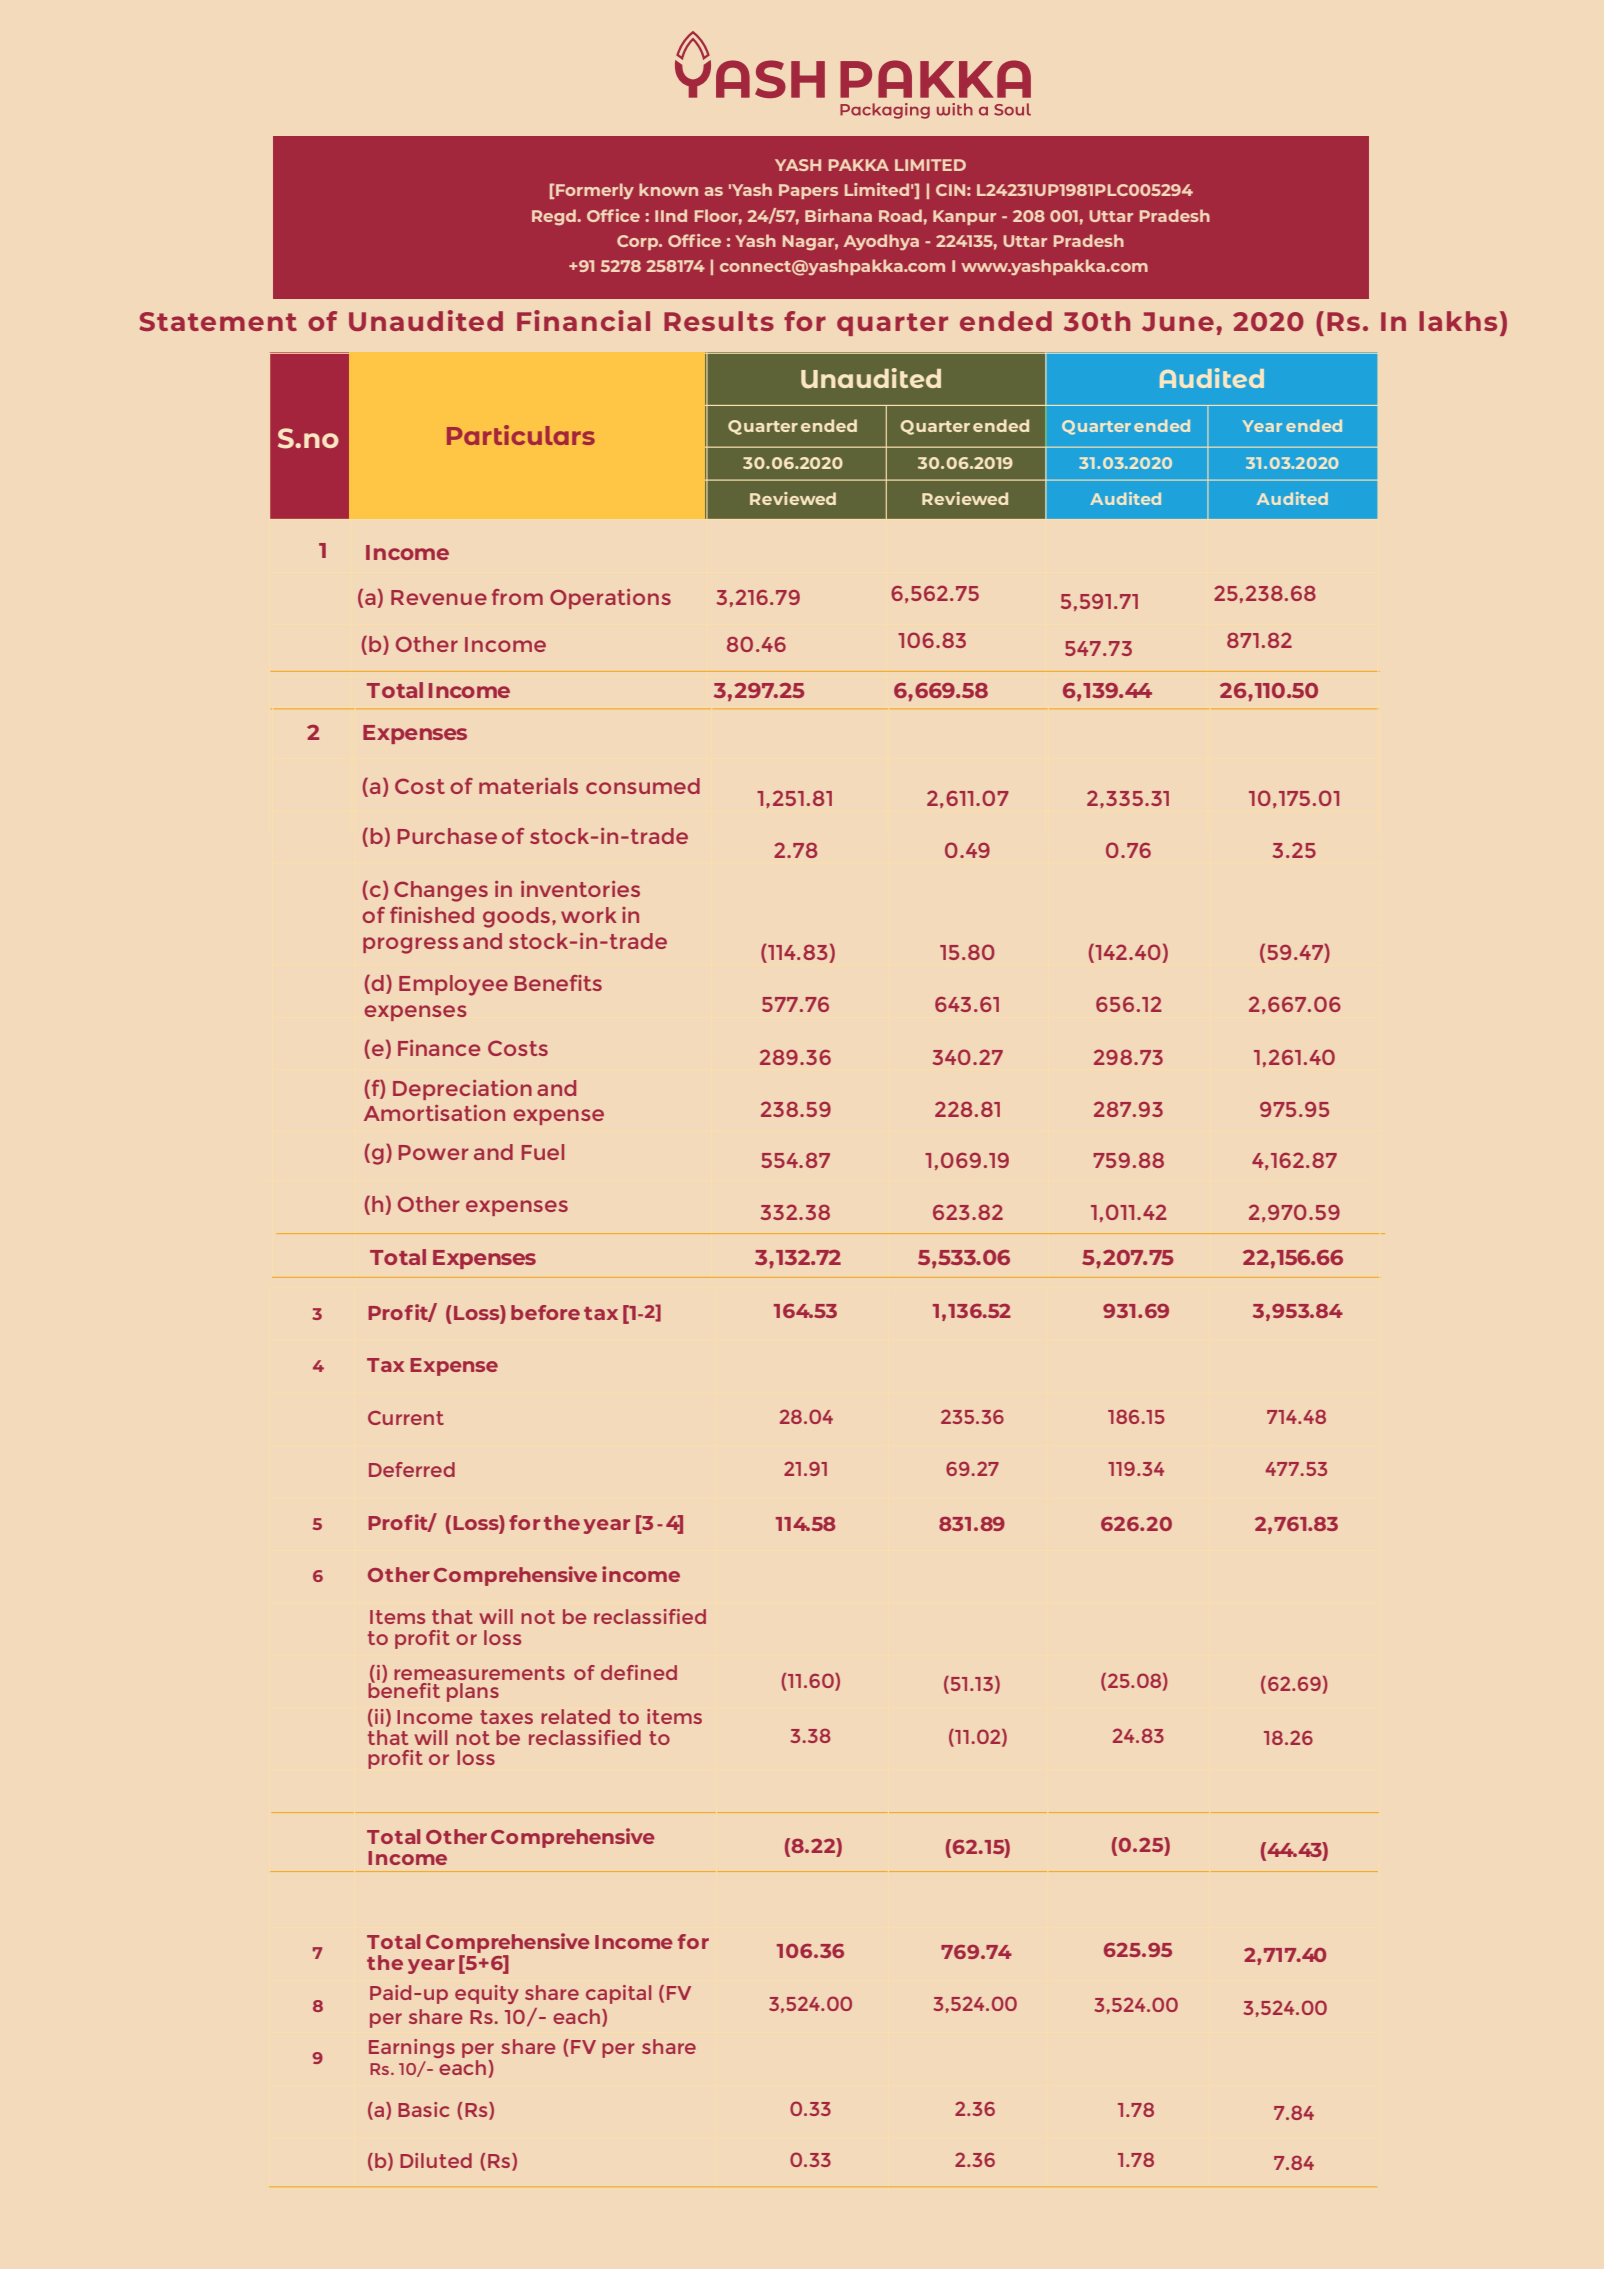 This page has height=2269, width=1604. What do you see at coordinates (1178, 321) in the page?
I see `June` at bounding box center [1178, 321].
